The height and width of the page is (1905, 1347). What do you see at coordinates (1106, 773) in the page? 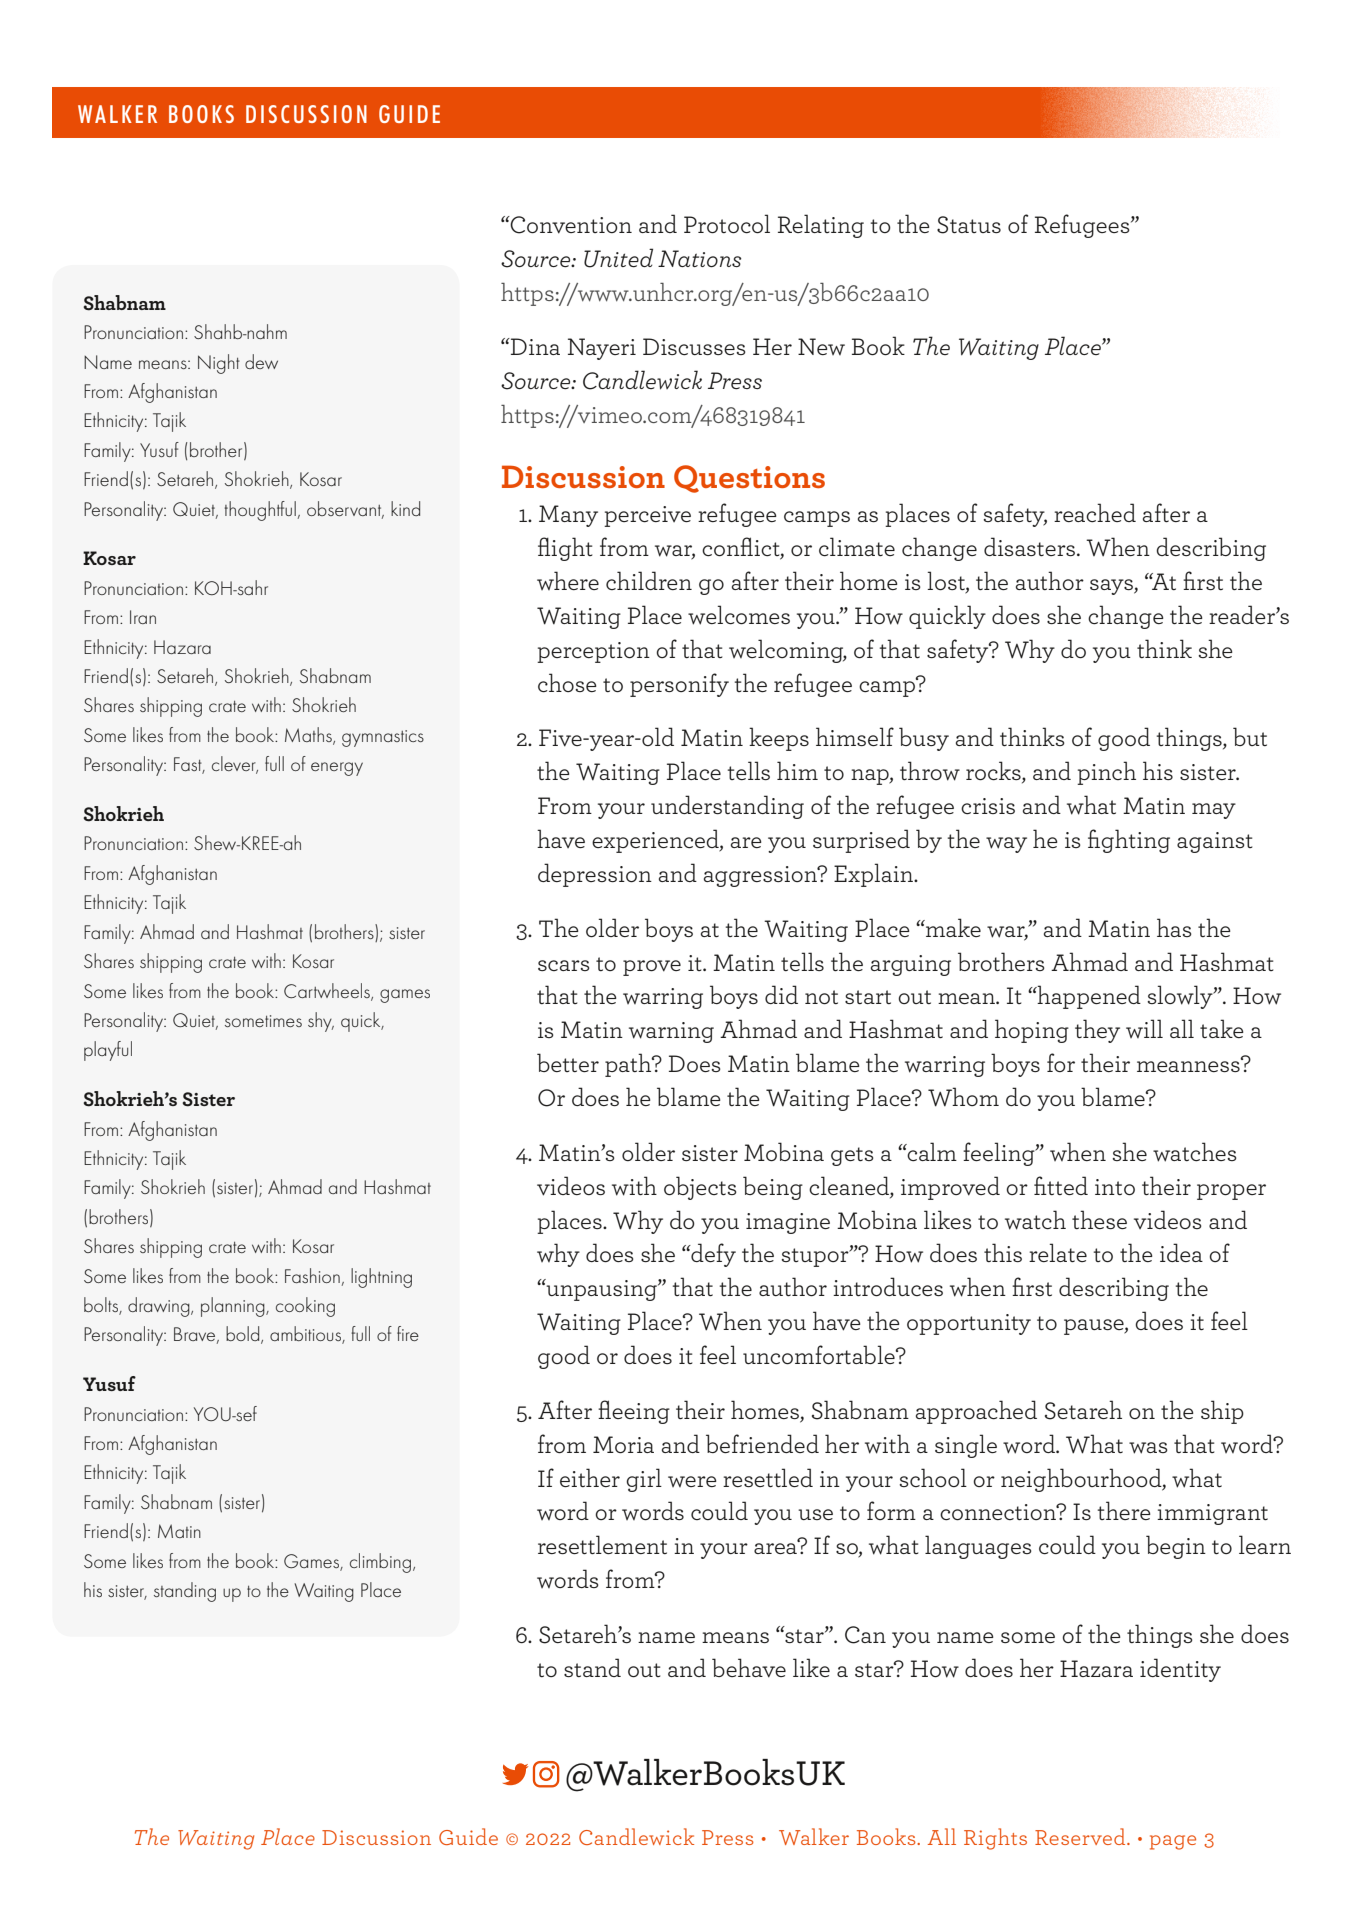
I see `pinch` at bounding box center [1106, 773].
